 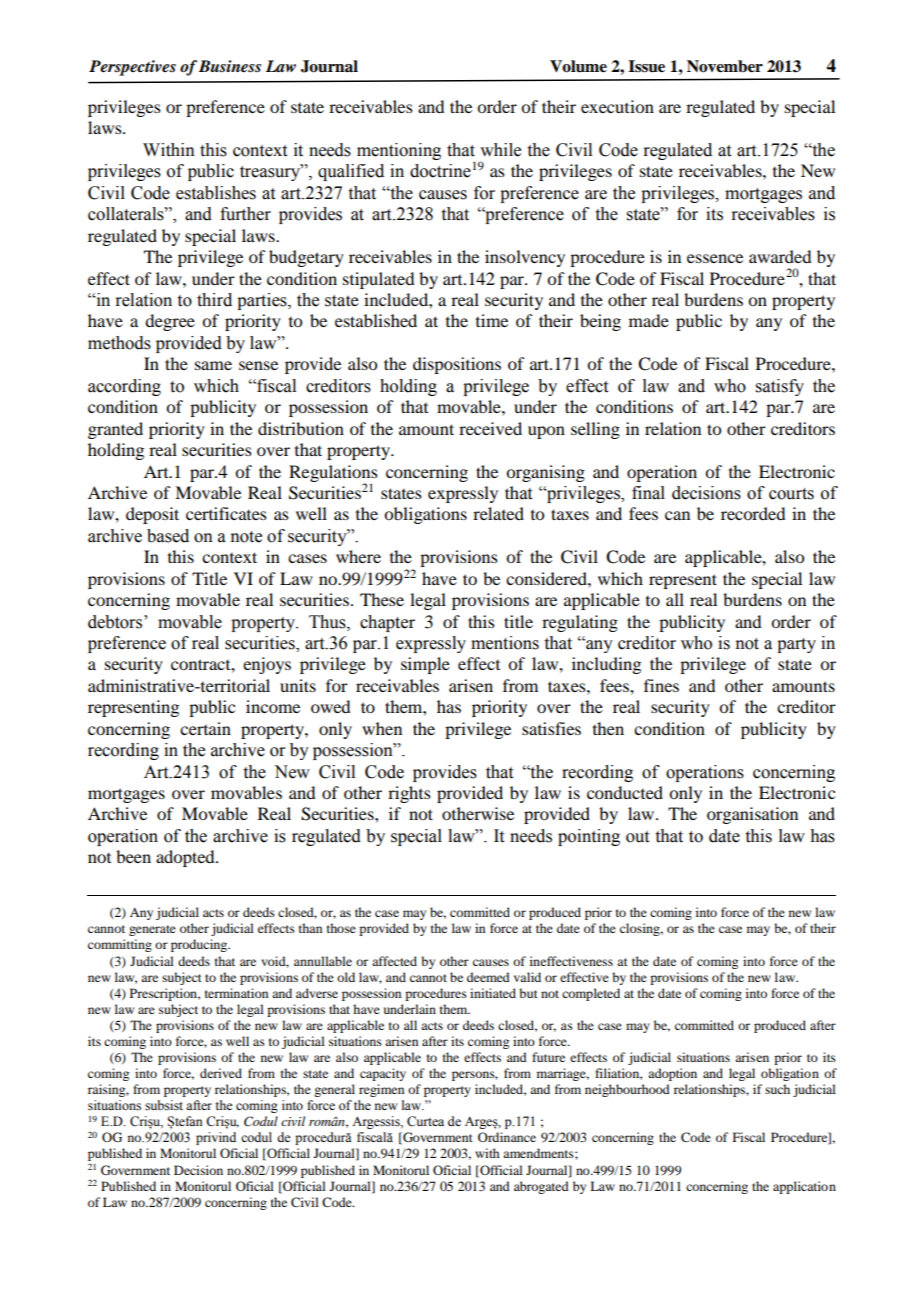 I want to click on received, so click(x=490, y=428).
